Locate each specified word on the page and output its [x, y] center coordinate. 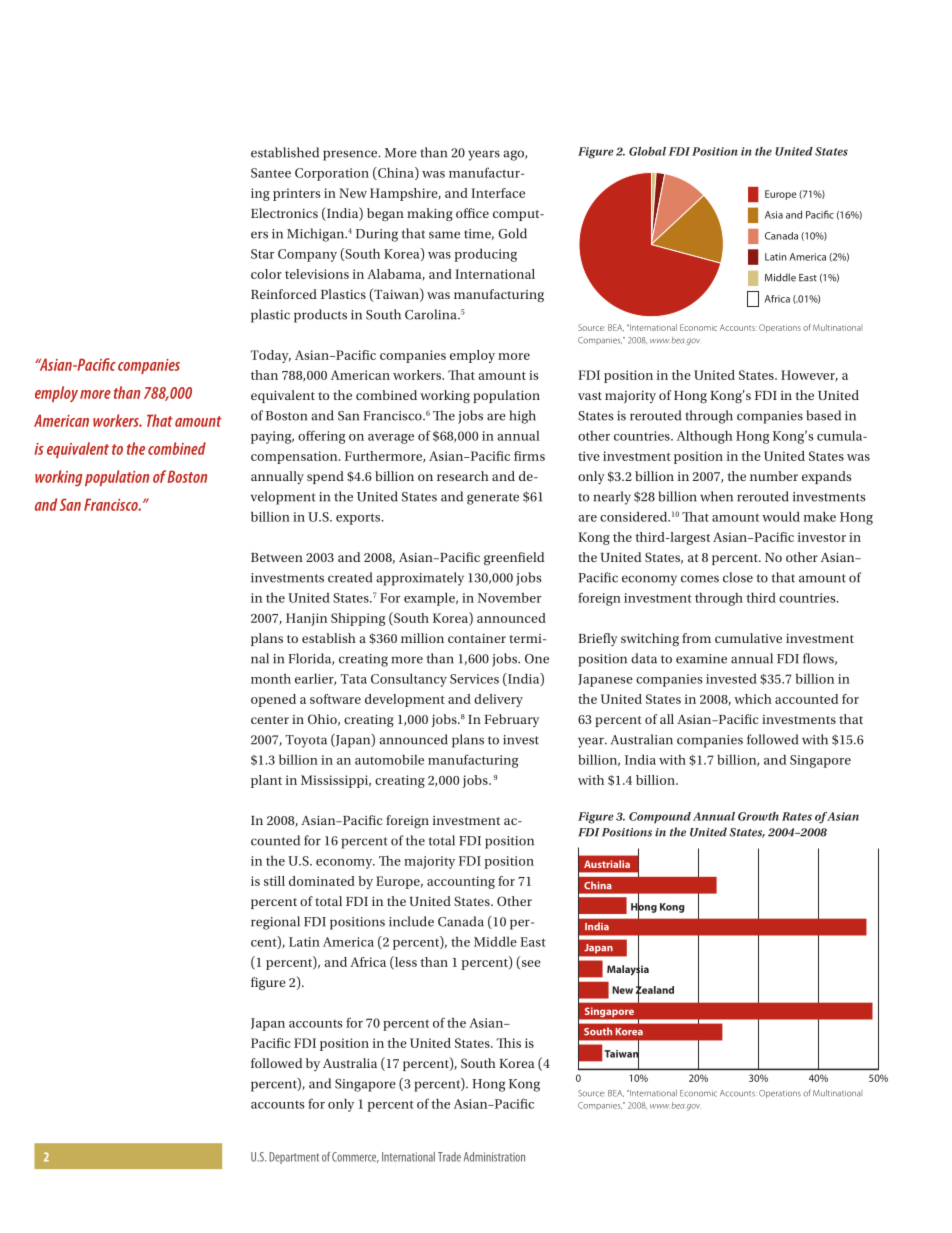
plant [266, 781]
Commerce [355, 1157]
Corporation [332, 174]
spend [325, 477]
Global [647, 151]
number [774, 476]
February [511, 720]
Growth [758, 816]
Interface [498, 193]
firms [529, 456]
